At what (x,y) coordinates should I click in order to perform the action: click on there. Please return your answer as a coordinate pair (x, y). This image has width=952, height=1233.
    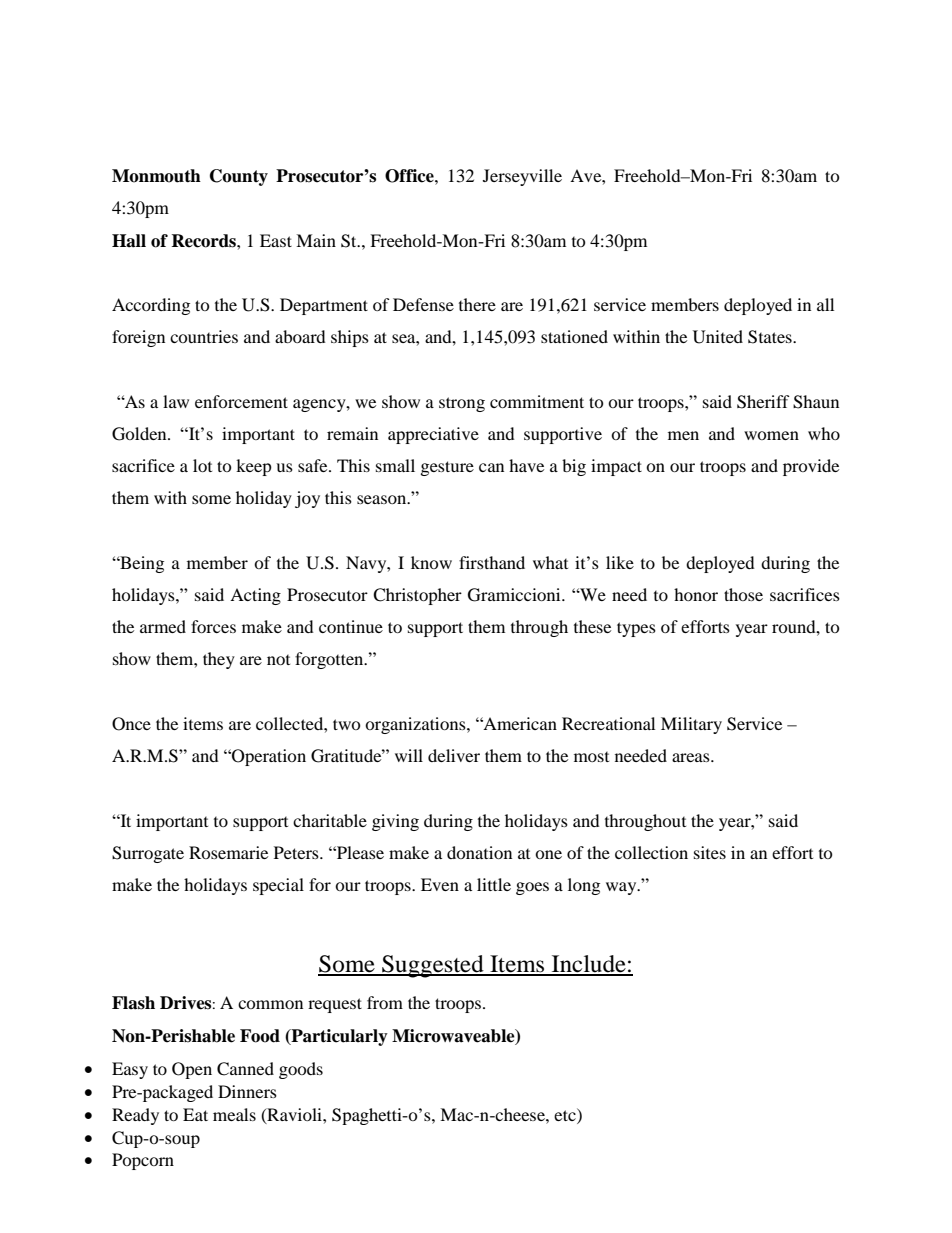
    Looking at the image, I should click on (477, 304).
